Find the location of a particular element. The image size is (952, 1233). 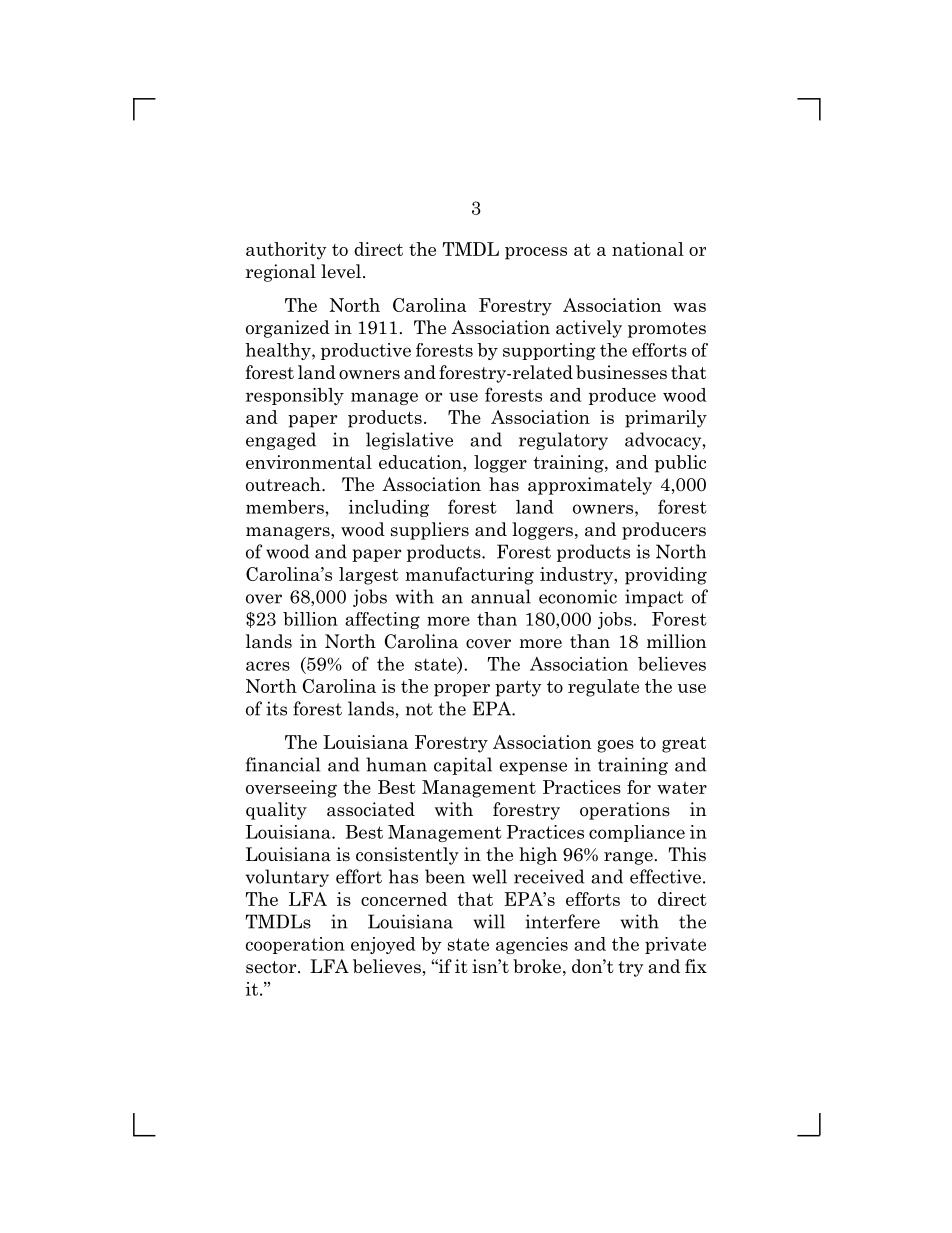

will is located at coordinates (489, 921).
